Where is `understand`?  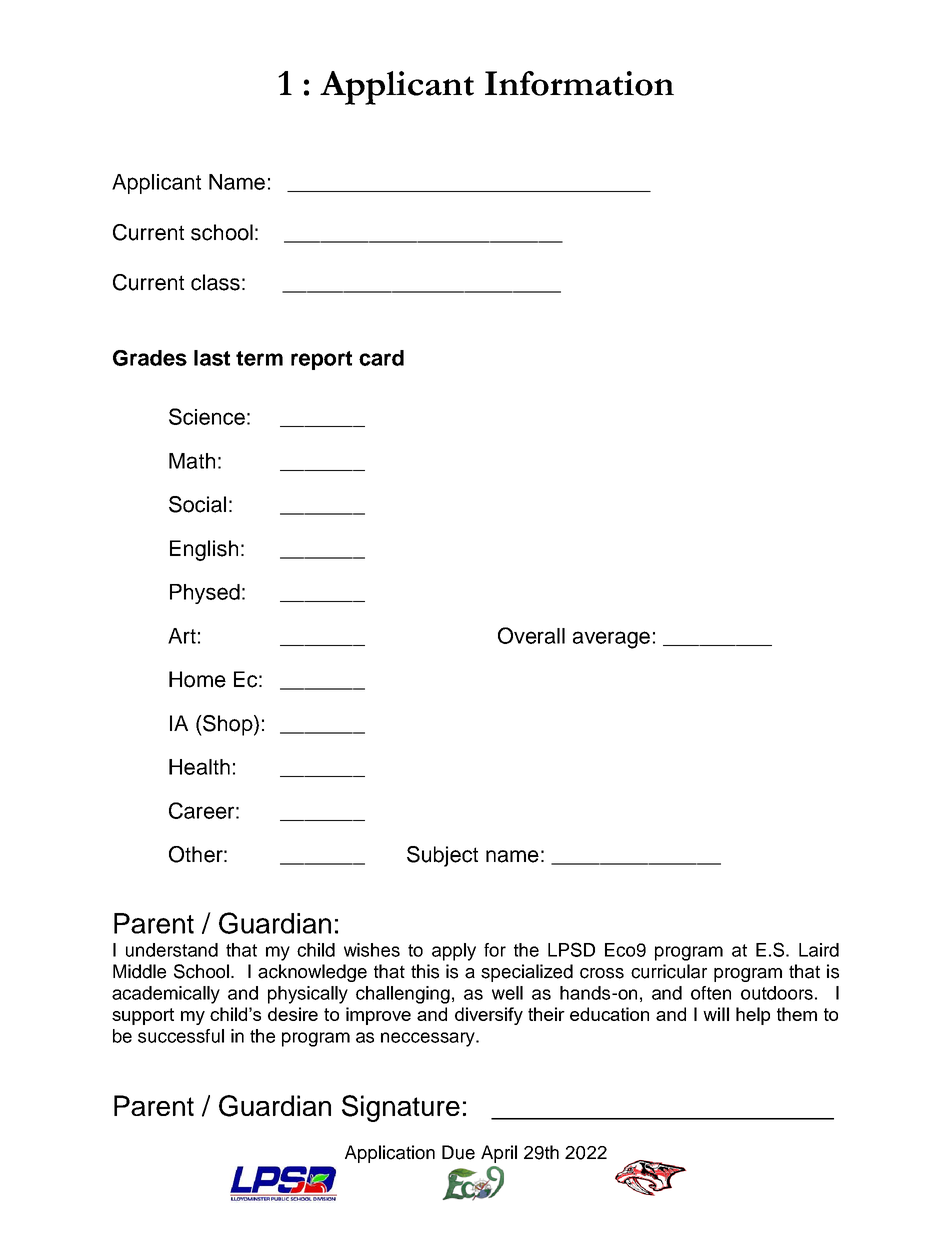 understand is located at coordinates (172, 950).
